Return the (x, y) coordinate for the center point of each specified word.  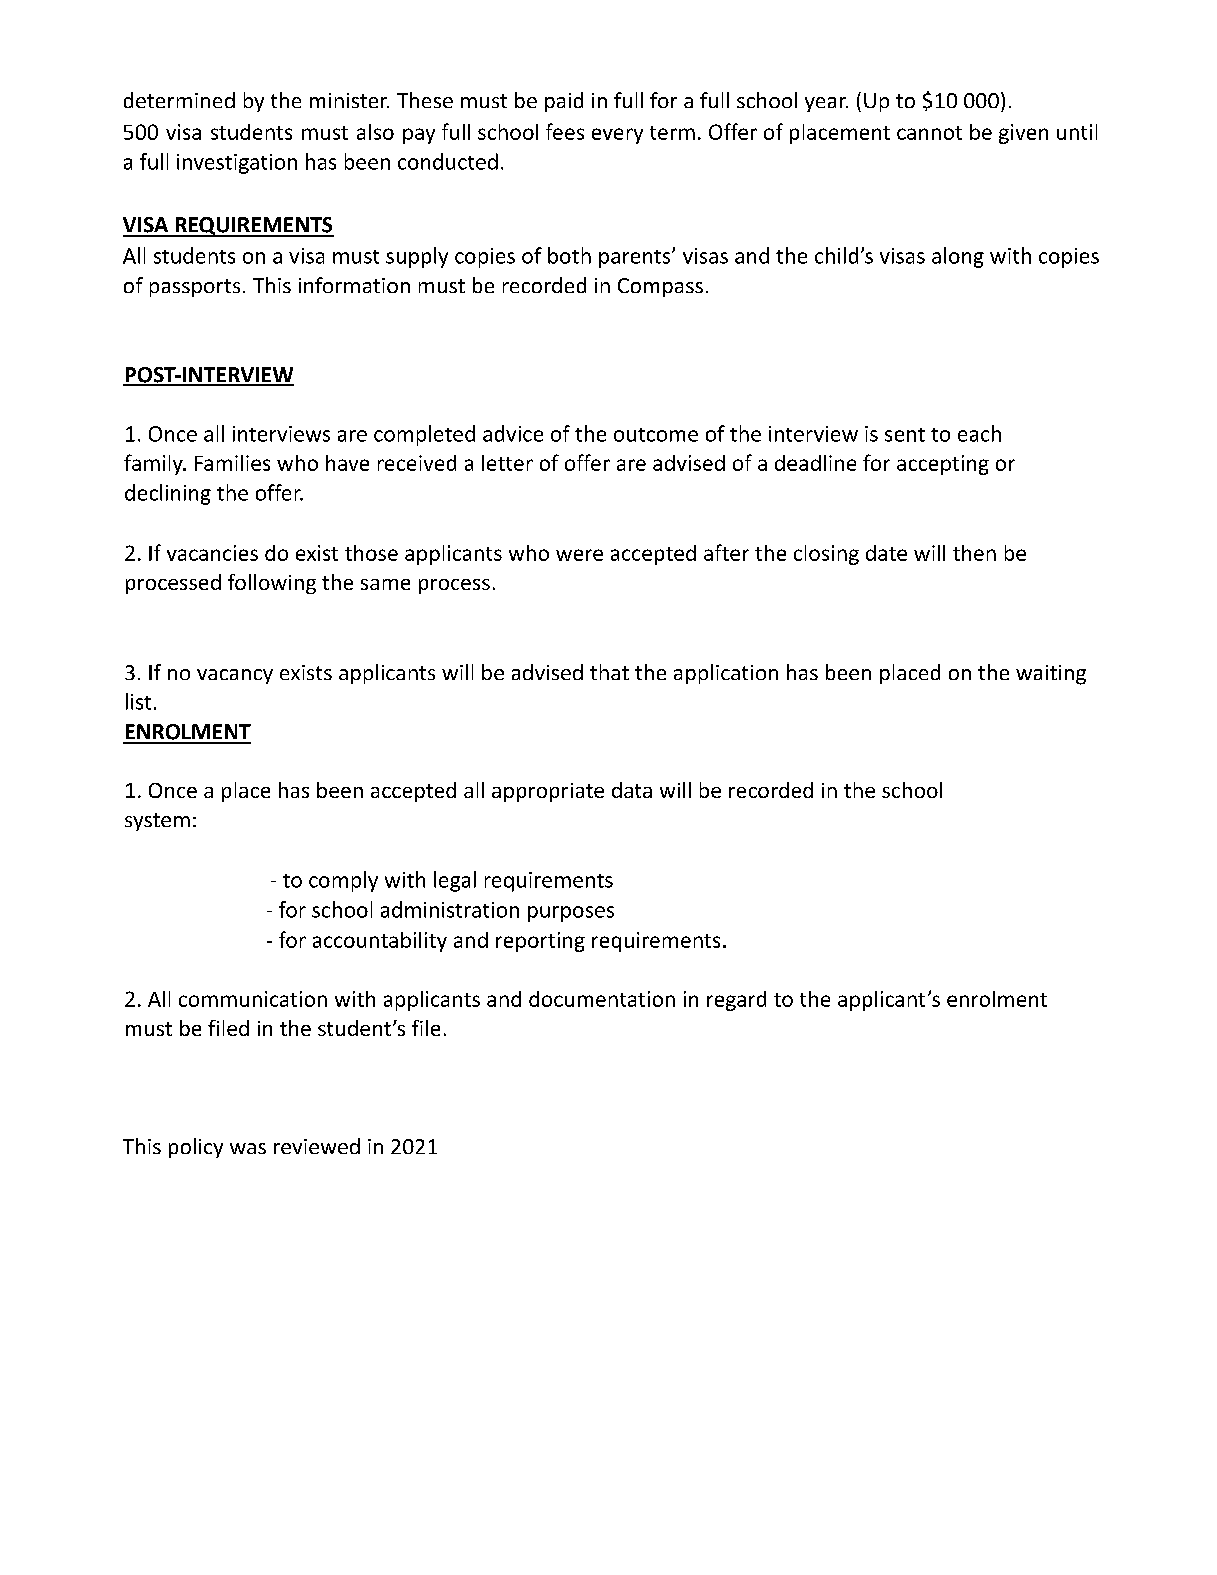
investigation (237, 164)
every (617, 136)
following (272, 584)
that (609, 672)
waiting (1051, 675)
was (248, 1148)
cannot (929, 133)
